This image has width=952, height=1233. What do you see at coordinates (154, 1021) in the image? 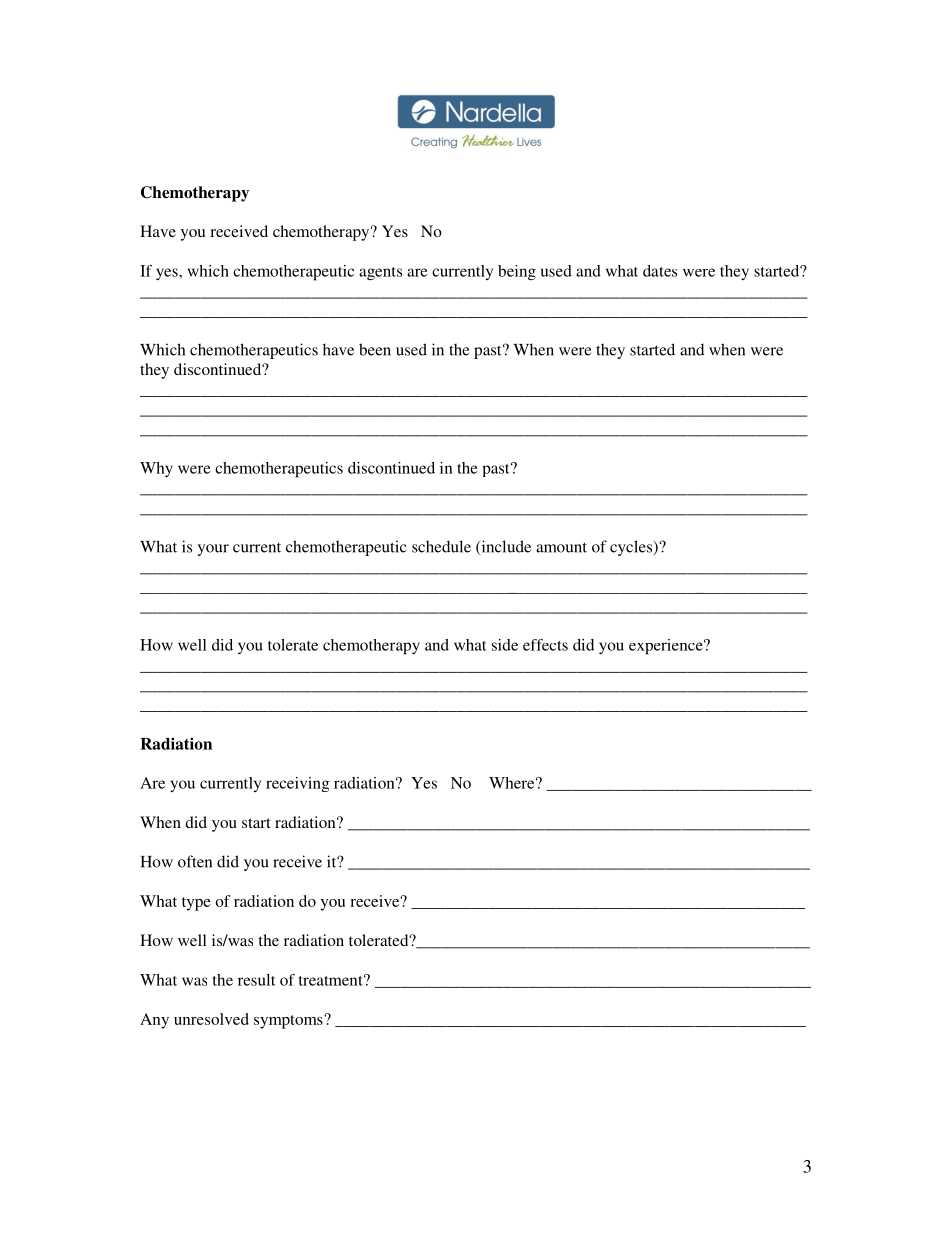
I see `Any` at bounding box center [154, 1021].
